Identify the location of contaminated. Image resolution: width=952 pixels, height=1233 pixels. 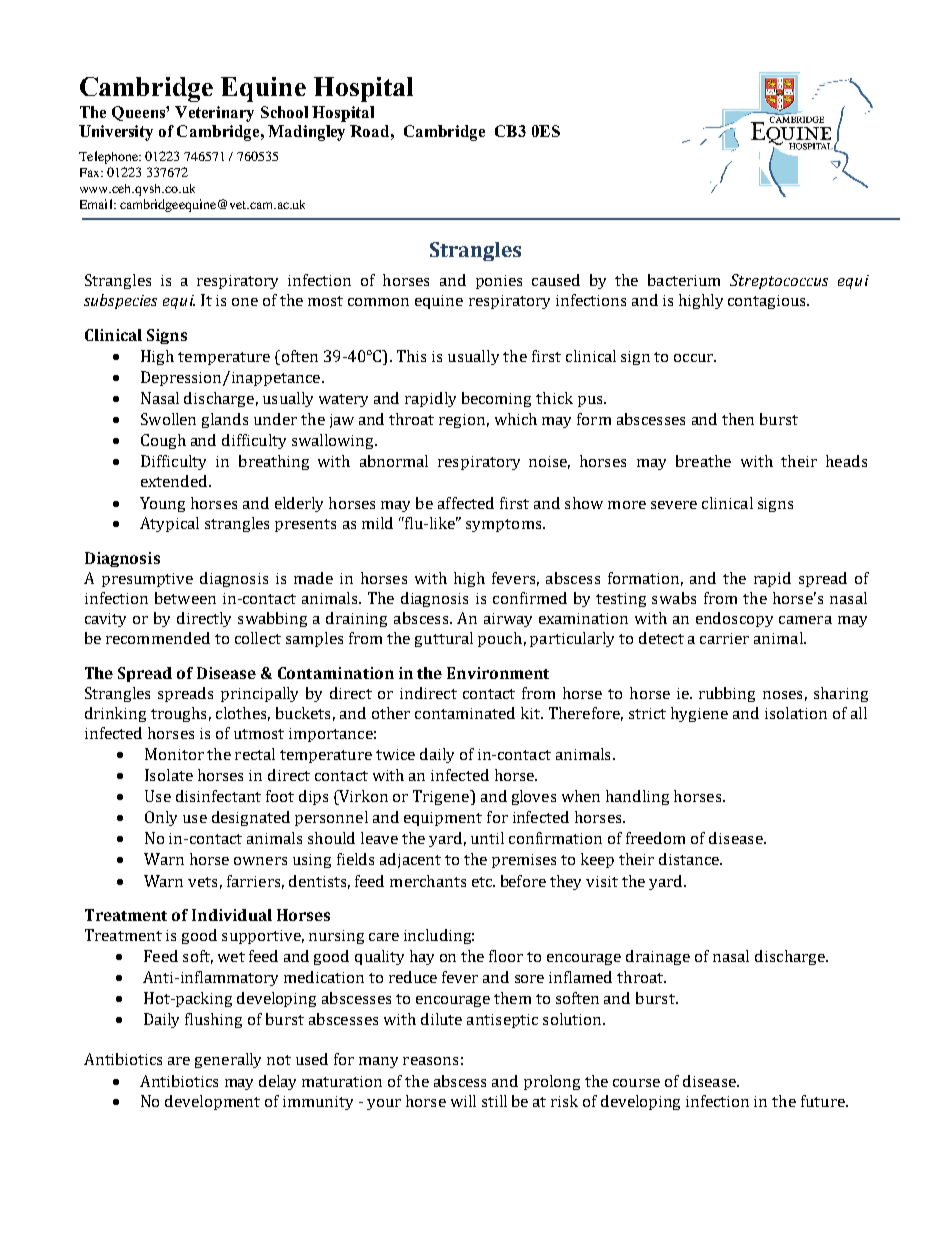
(465, 713).
